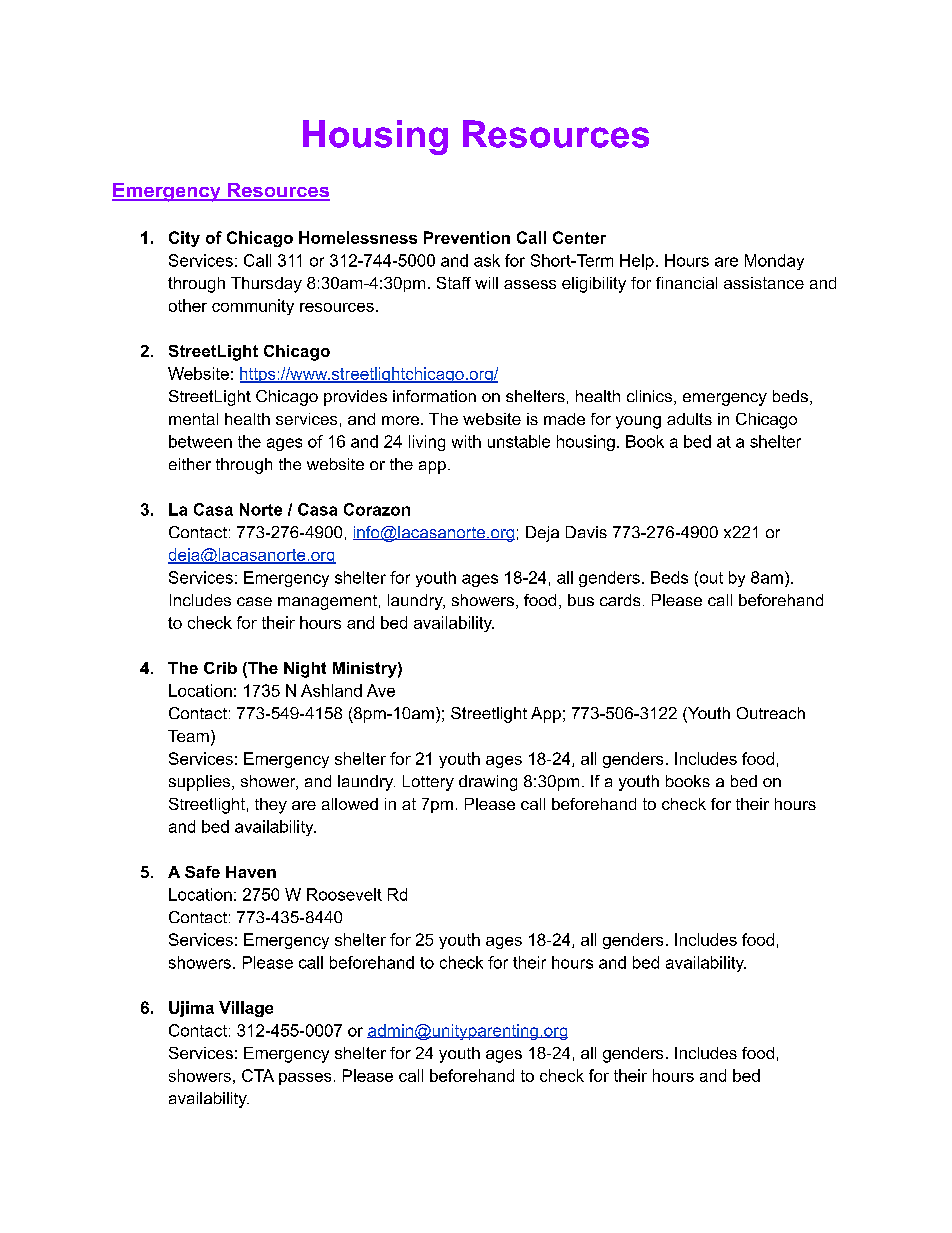 The image size is (952, 1233). I want to click on CTA, so click(258, 1075).
